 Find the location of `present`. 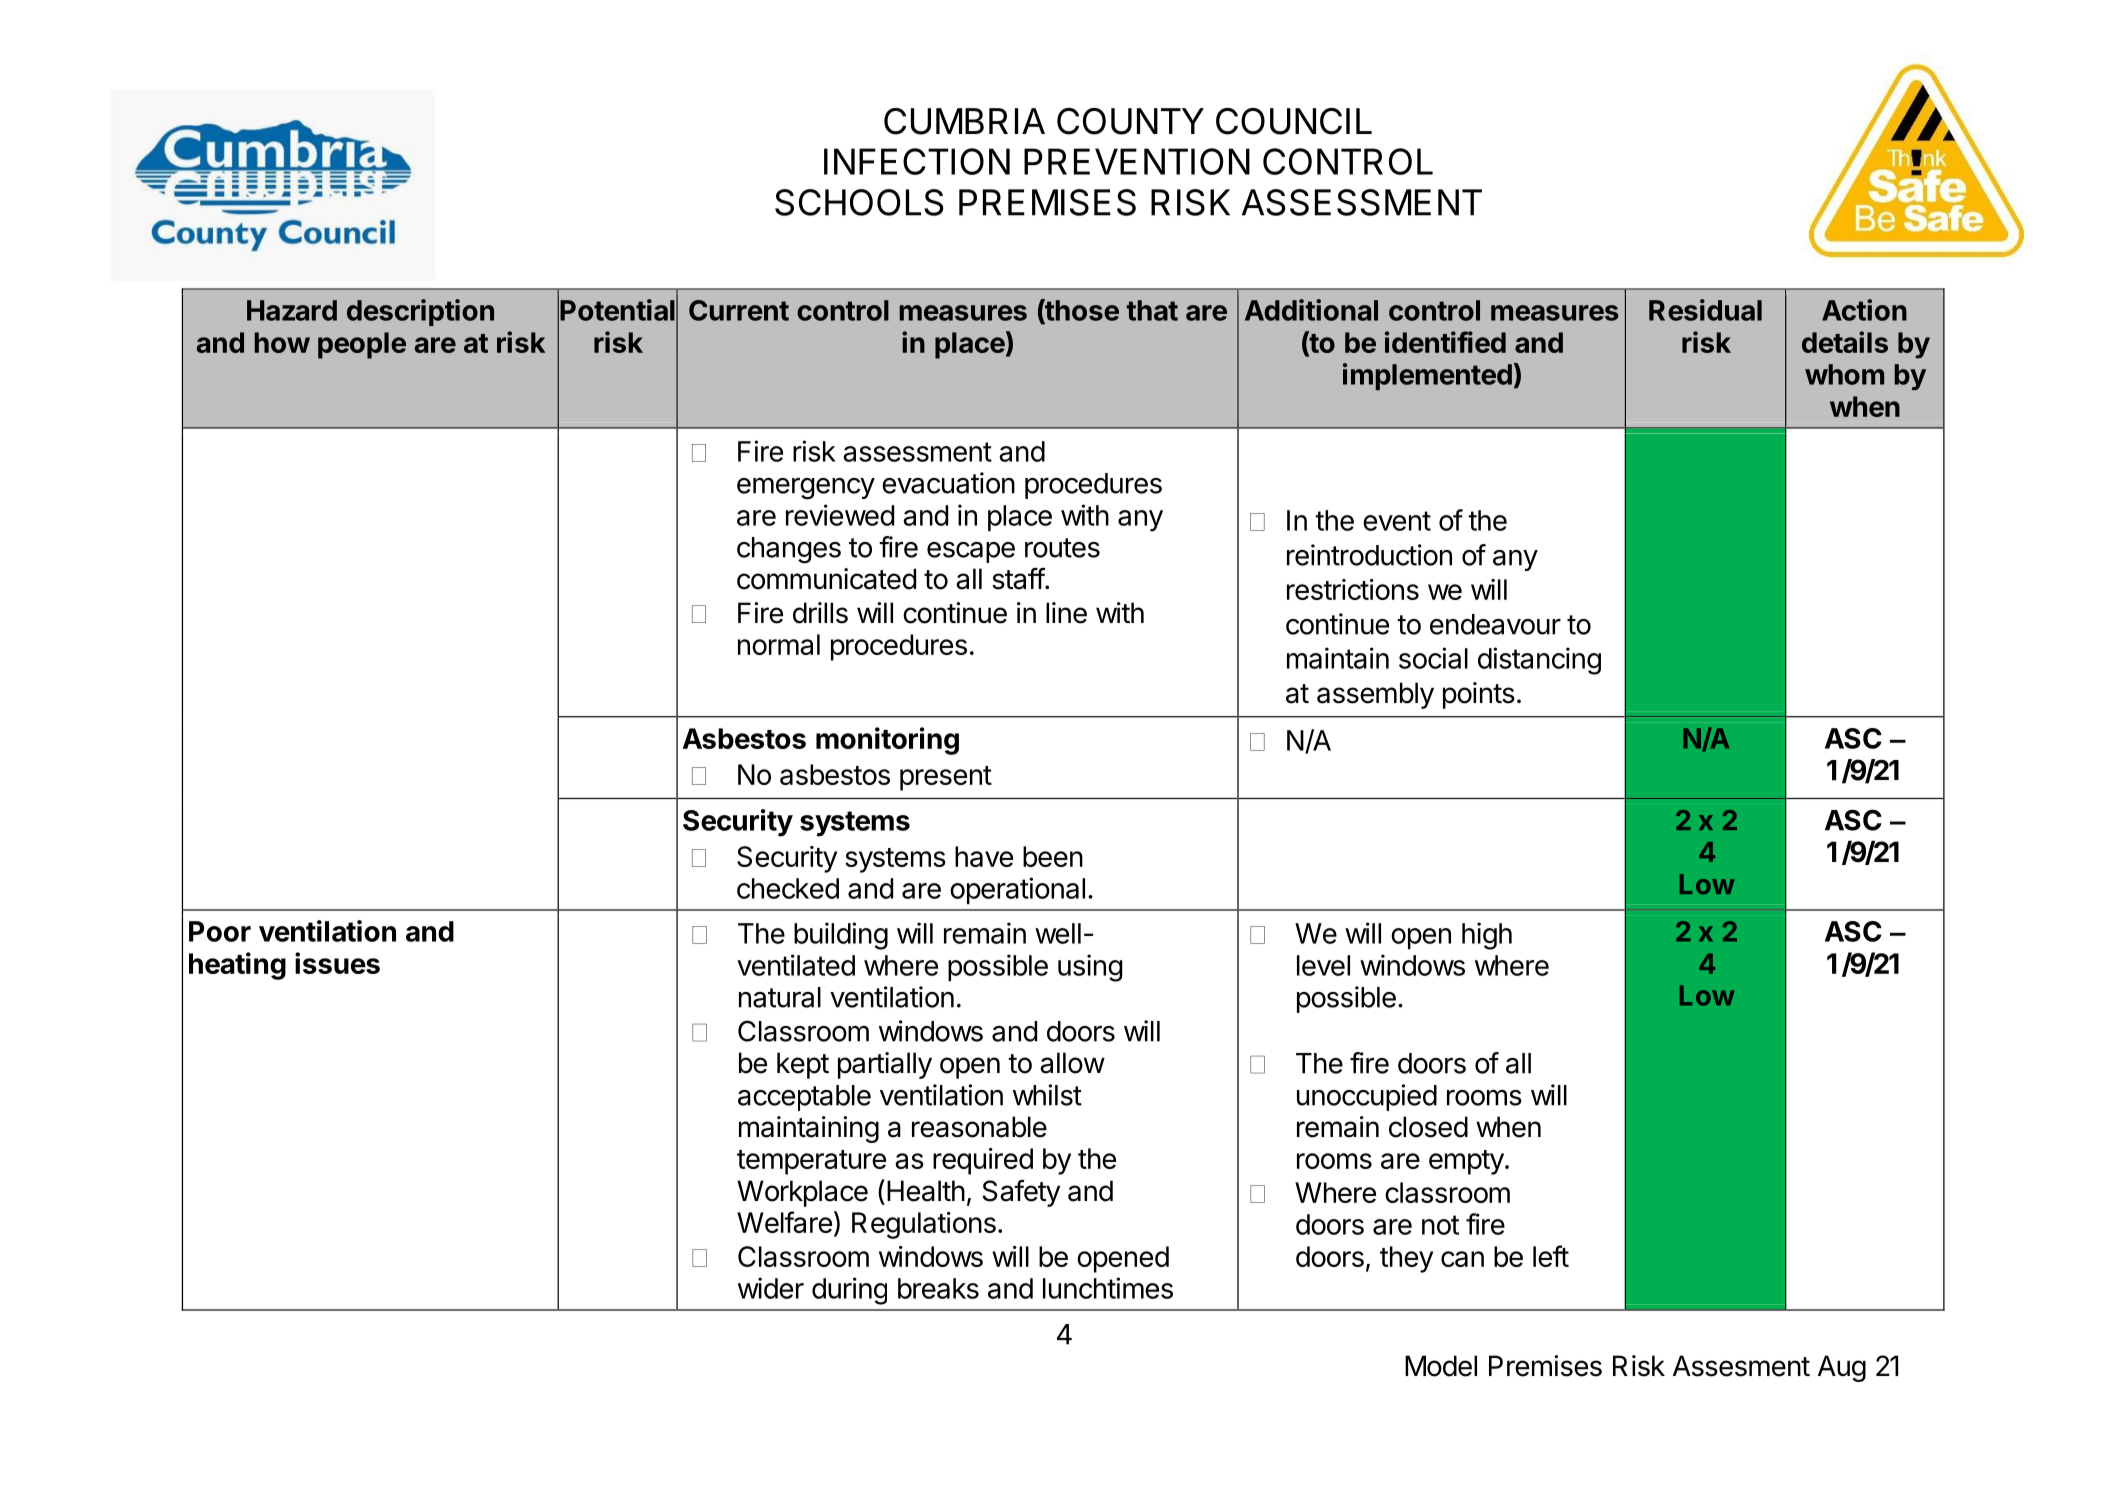

present is located at coordinates (946, 778).
